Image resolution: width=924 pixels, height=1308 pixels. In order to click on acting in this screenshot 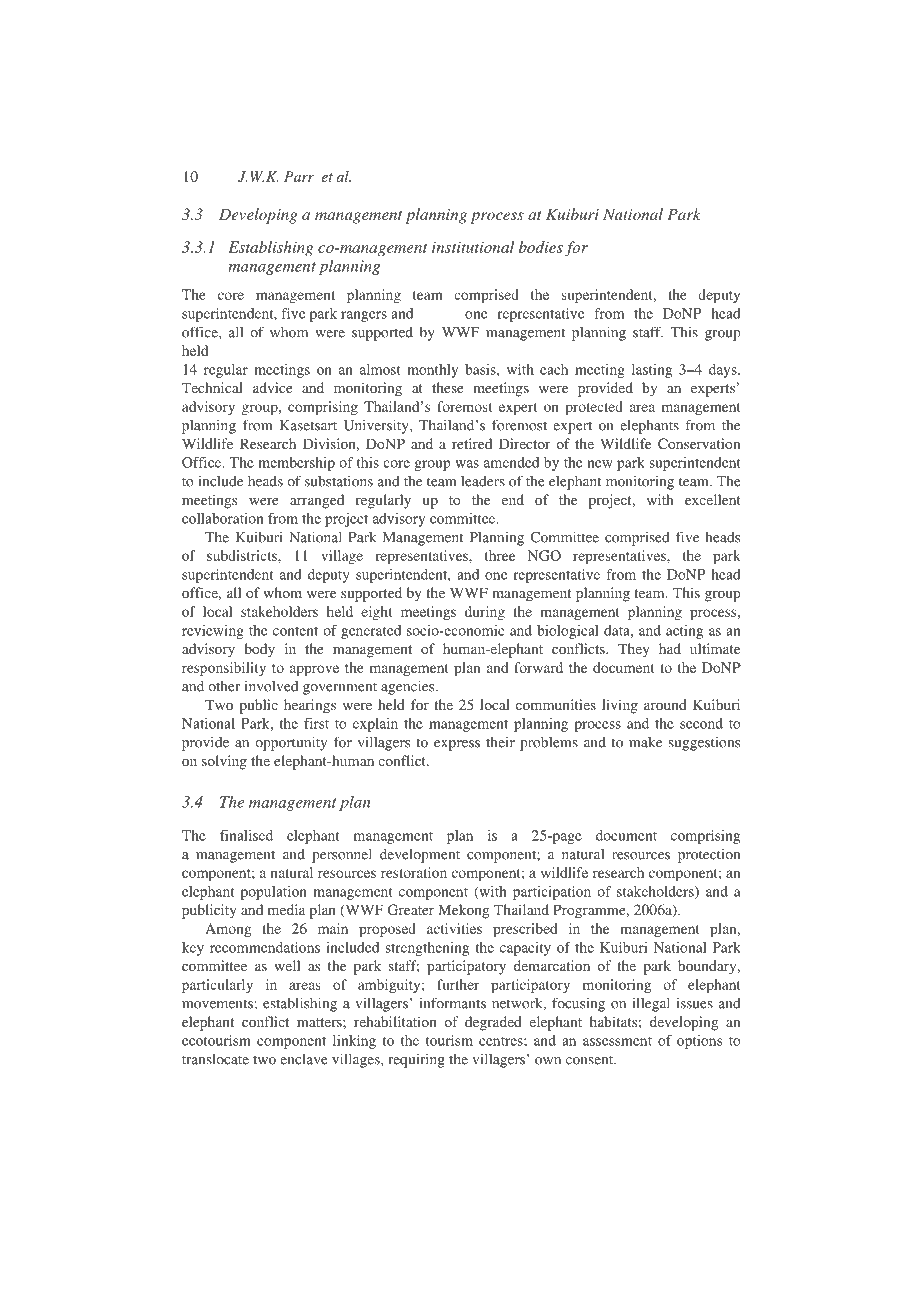, I will do `click(684, 632)`.
